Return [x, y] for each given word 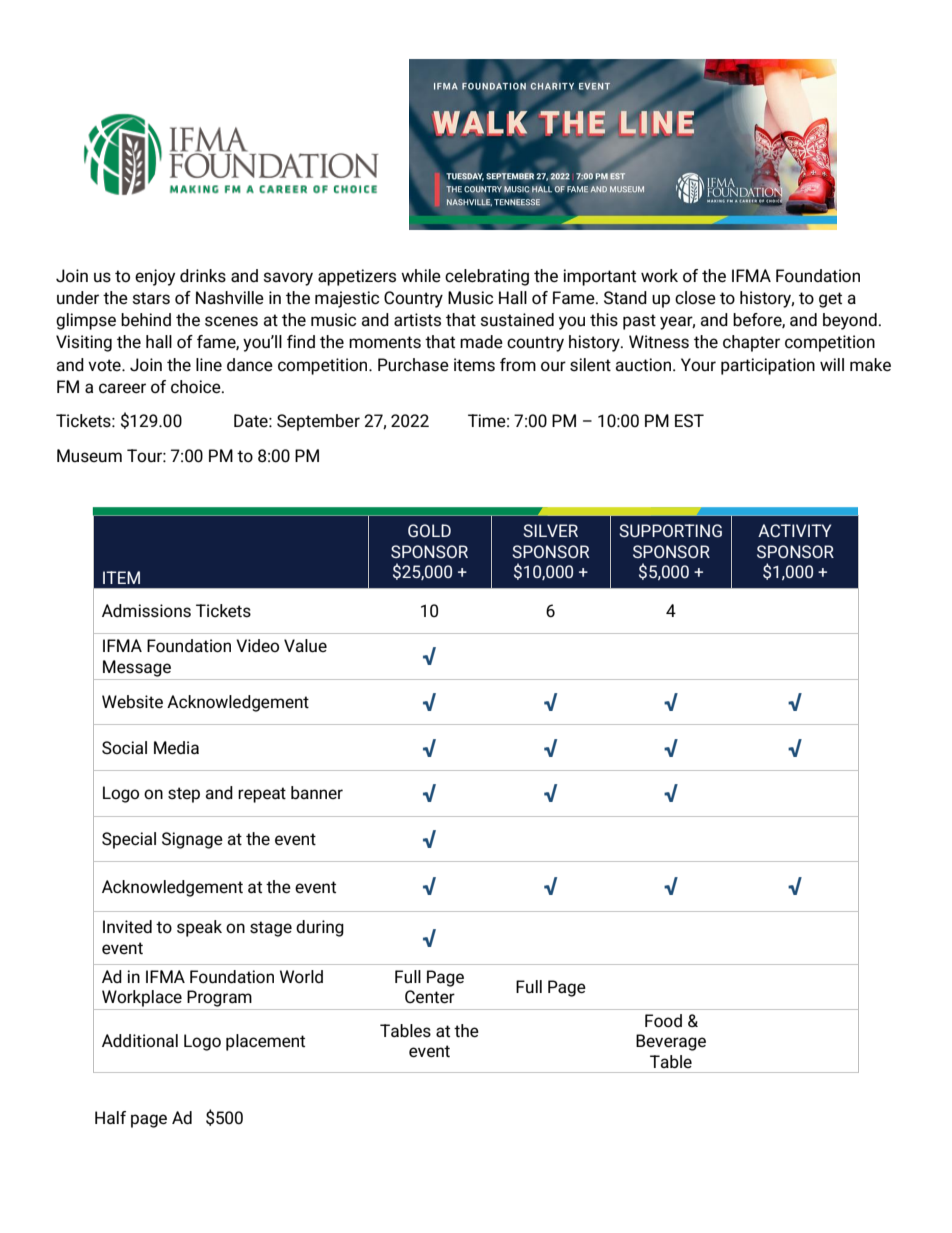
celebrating [487, 277]
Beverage [671, 1042]
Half [110, 1117]
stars [151, 298]
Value [305, 646]
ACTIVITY [794, 530]
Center [430, 997]
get [830, 300]
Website [132, 702]
